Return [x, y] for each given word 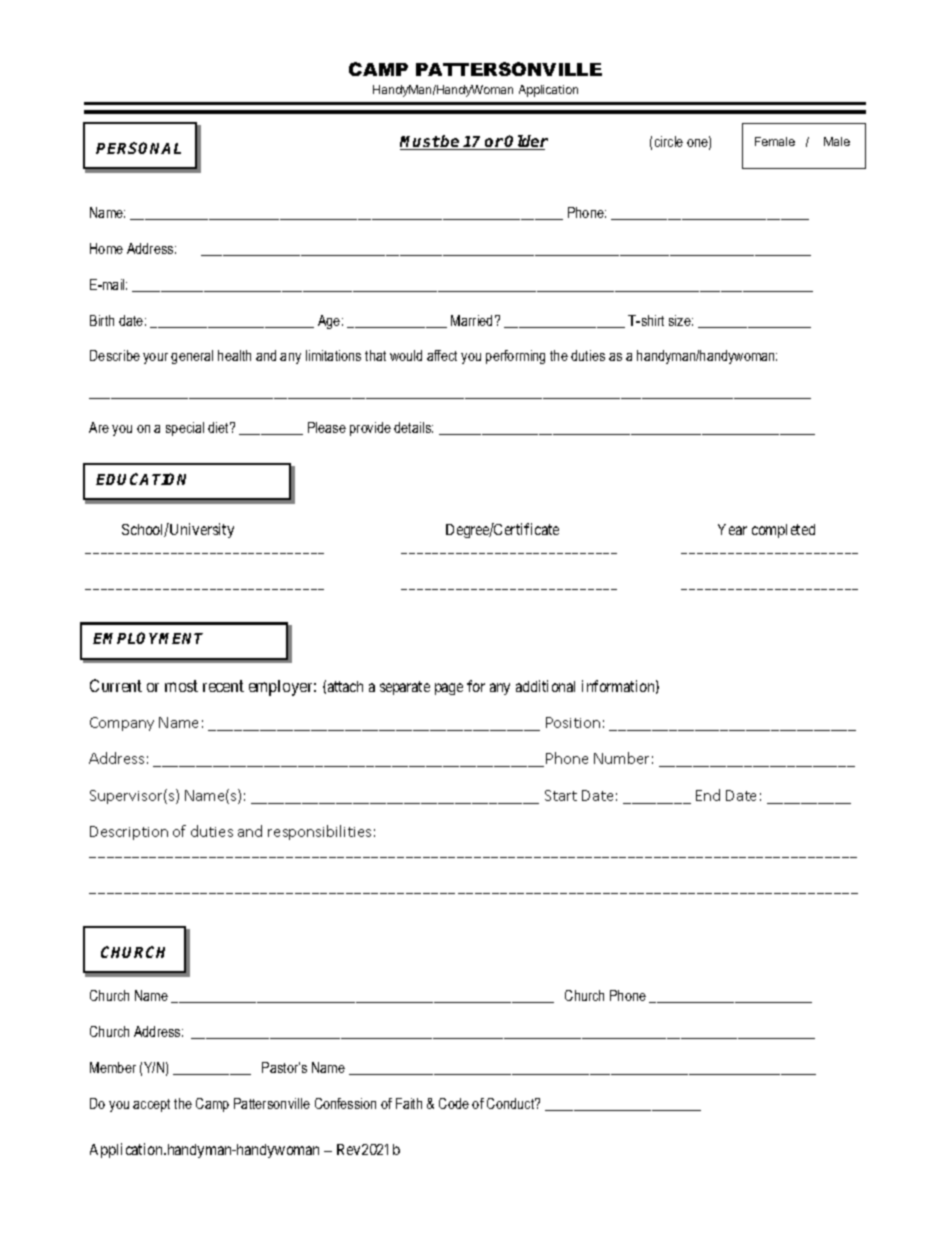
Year [732, 529]
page [449, 689]
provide [370, 429]
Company [122, 724]
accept [151, 1105]
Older [526, 142]
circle [669, 141]
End [708, 795]
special [185, 429]
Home [106, 248]
